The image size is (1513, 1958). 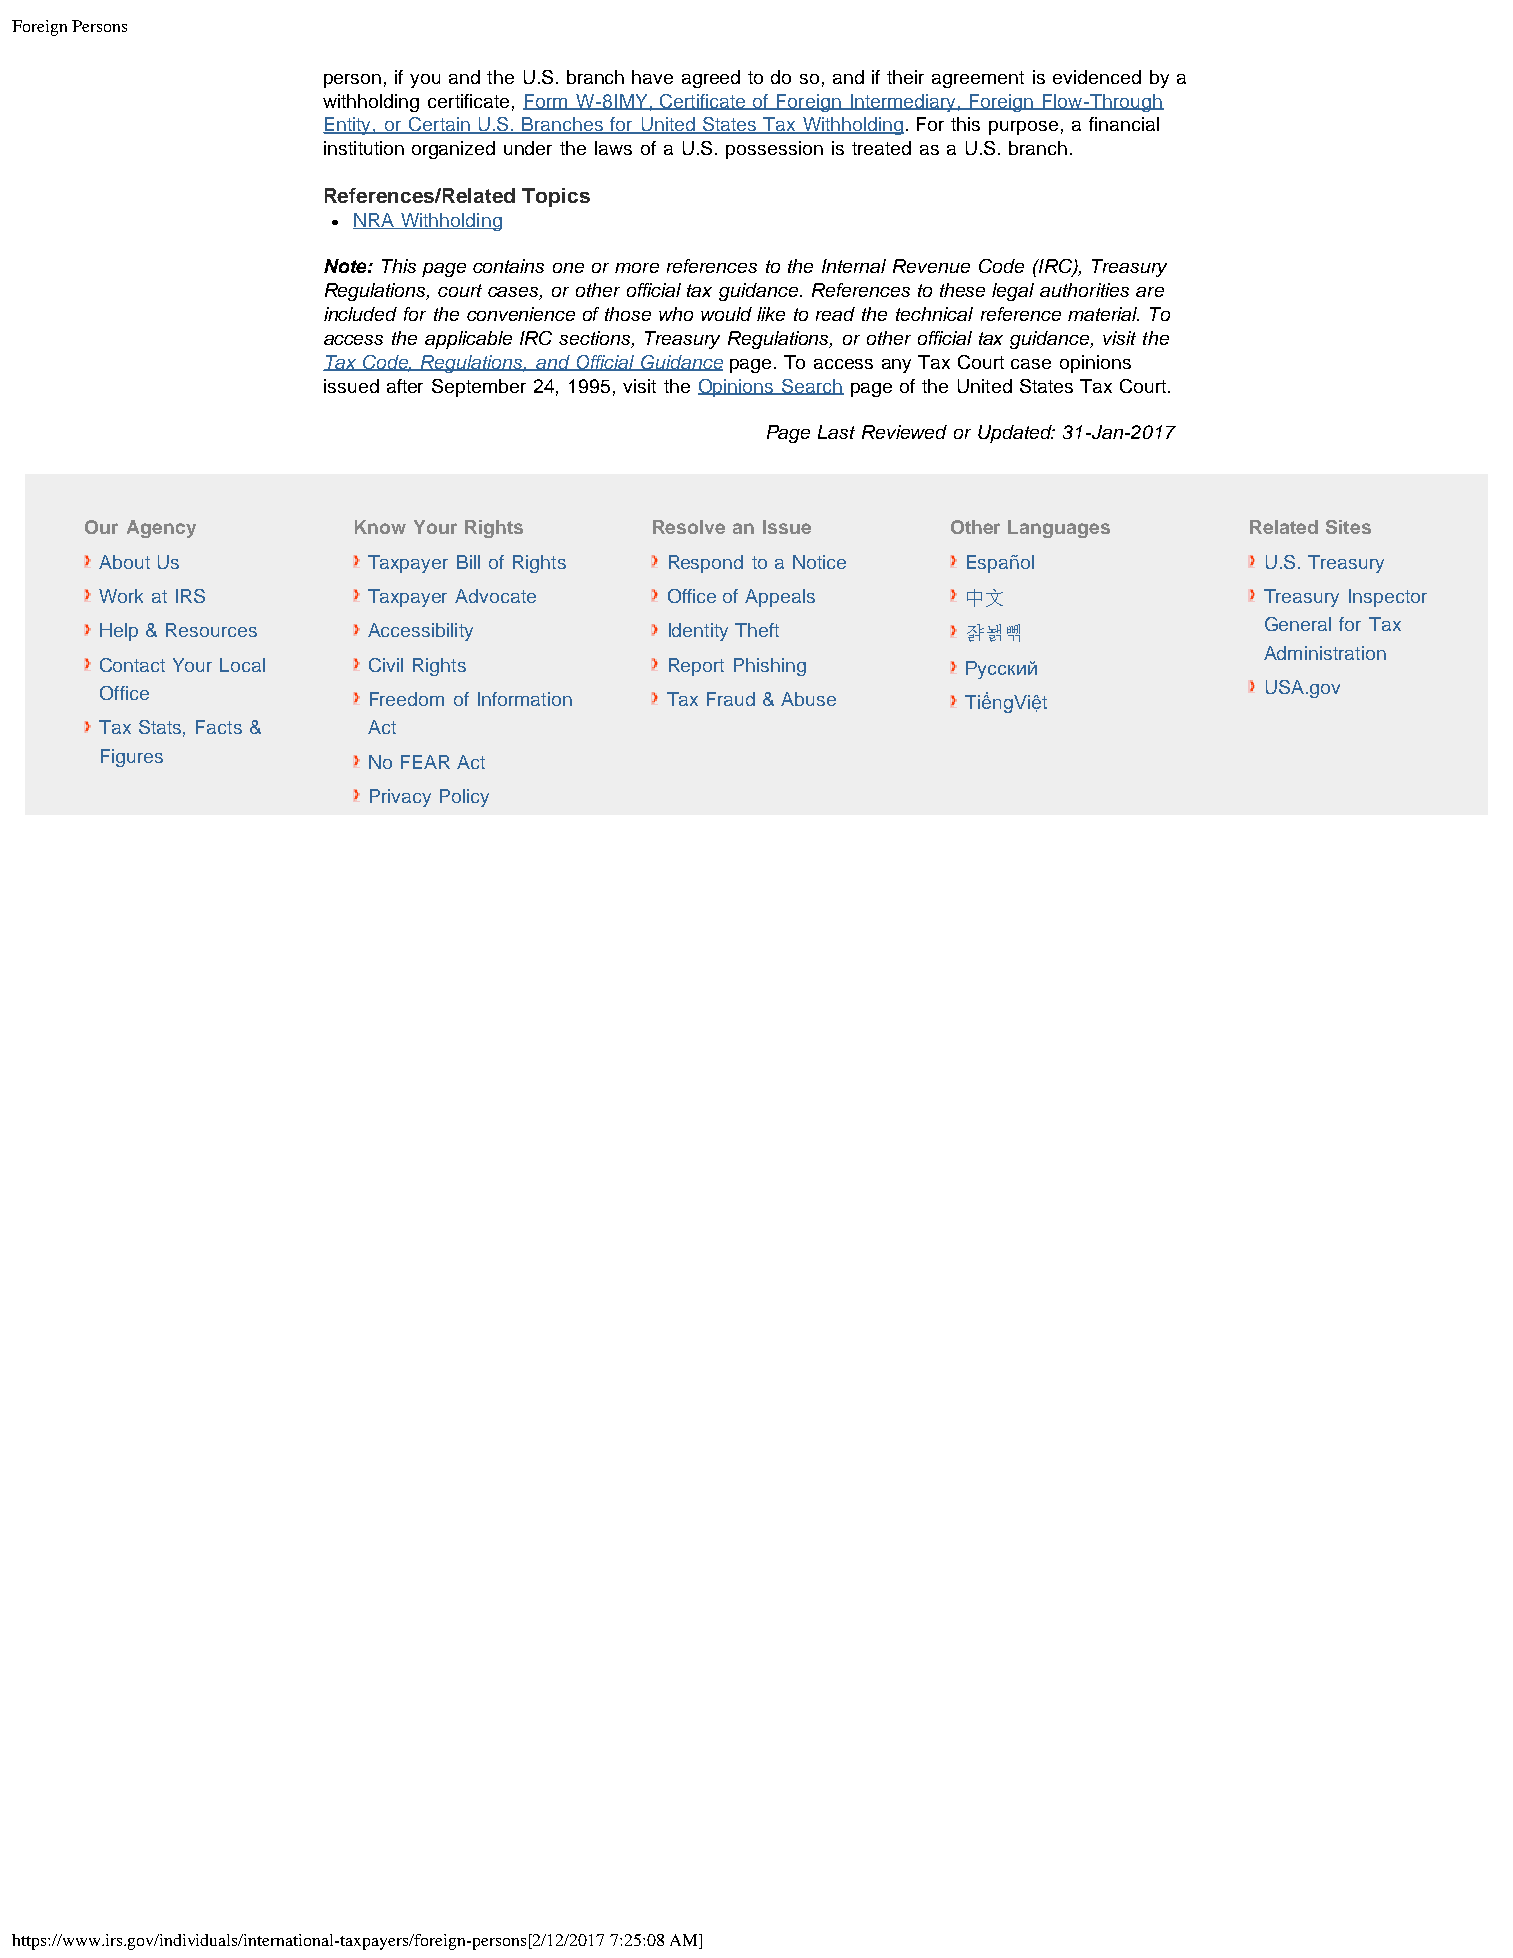 What do you see at coordinates (400, 798) in the page?
I see `Privacy` at bounding box center [400, 798].
